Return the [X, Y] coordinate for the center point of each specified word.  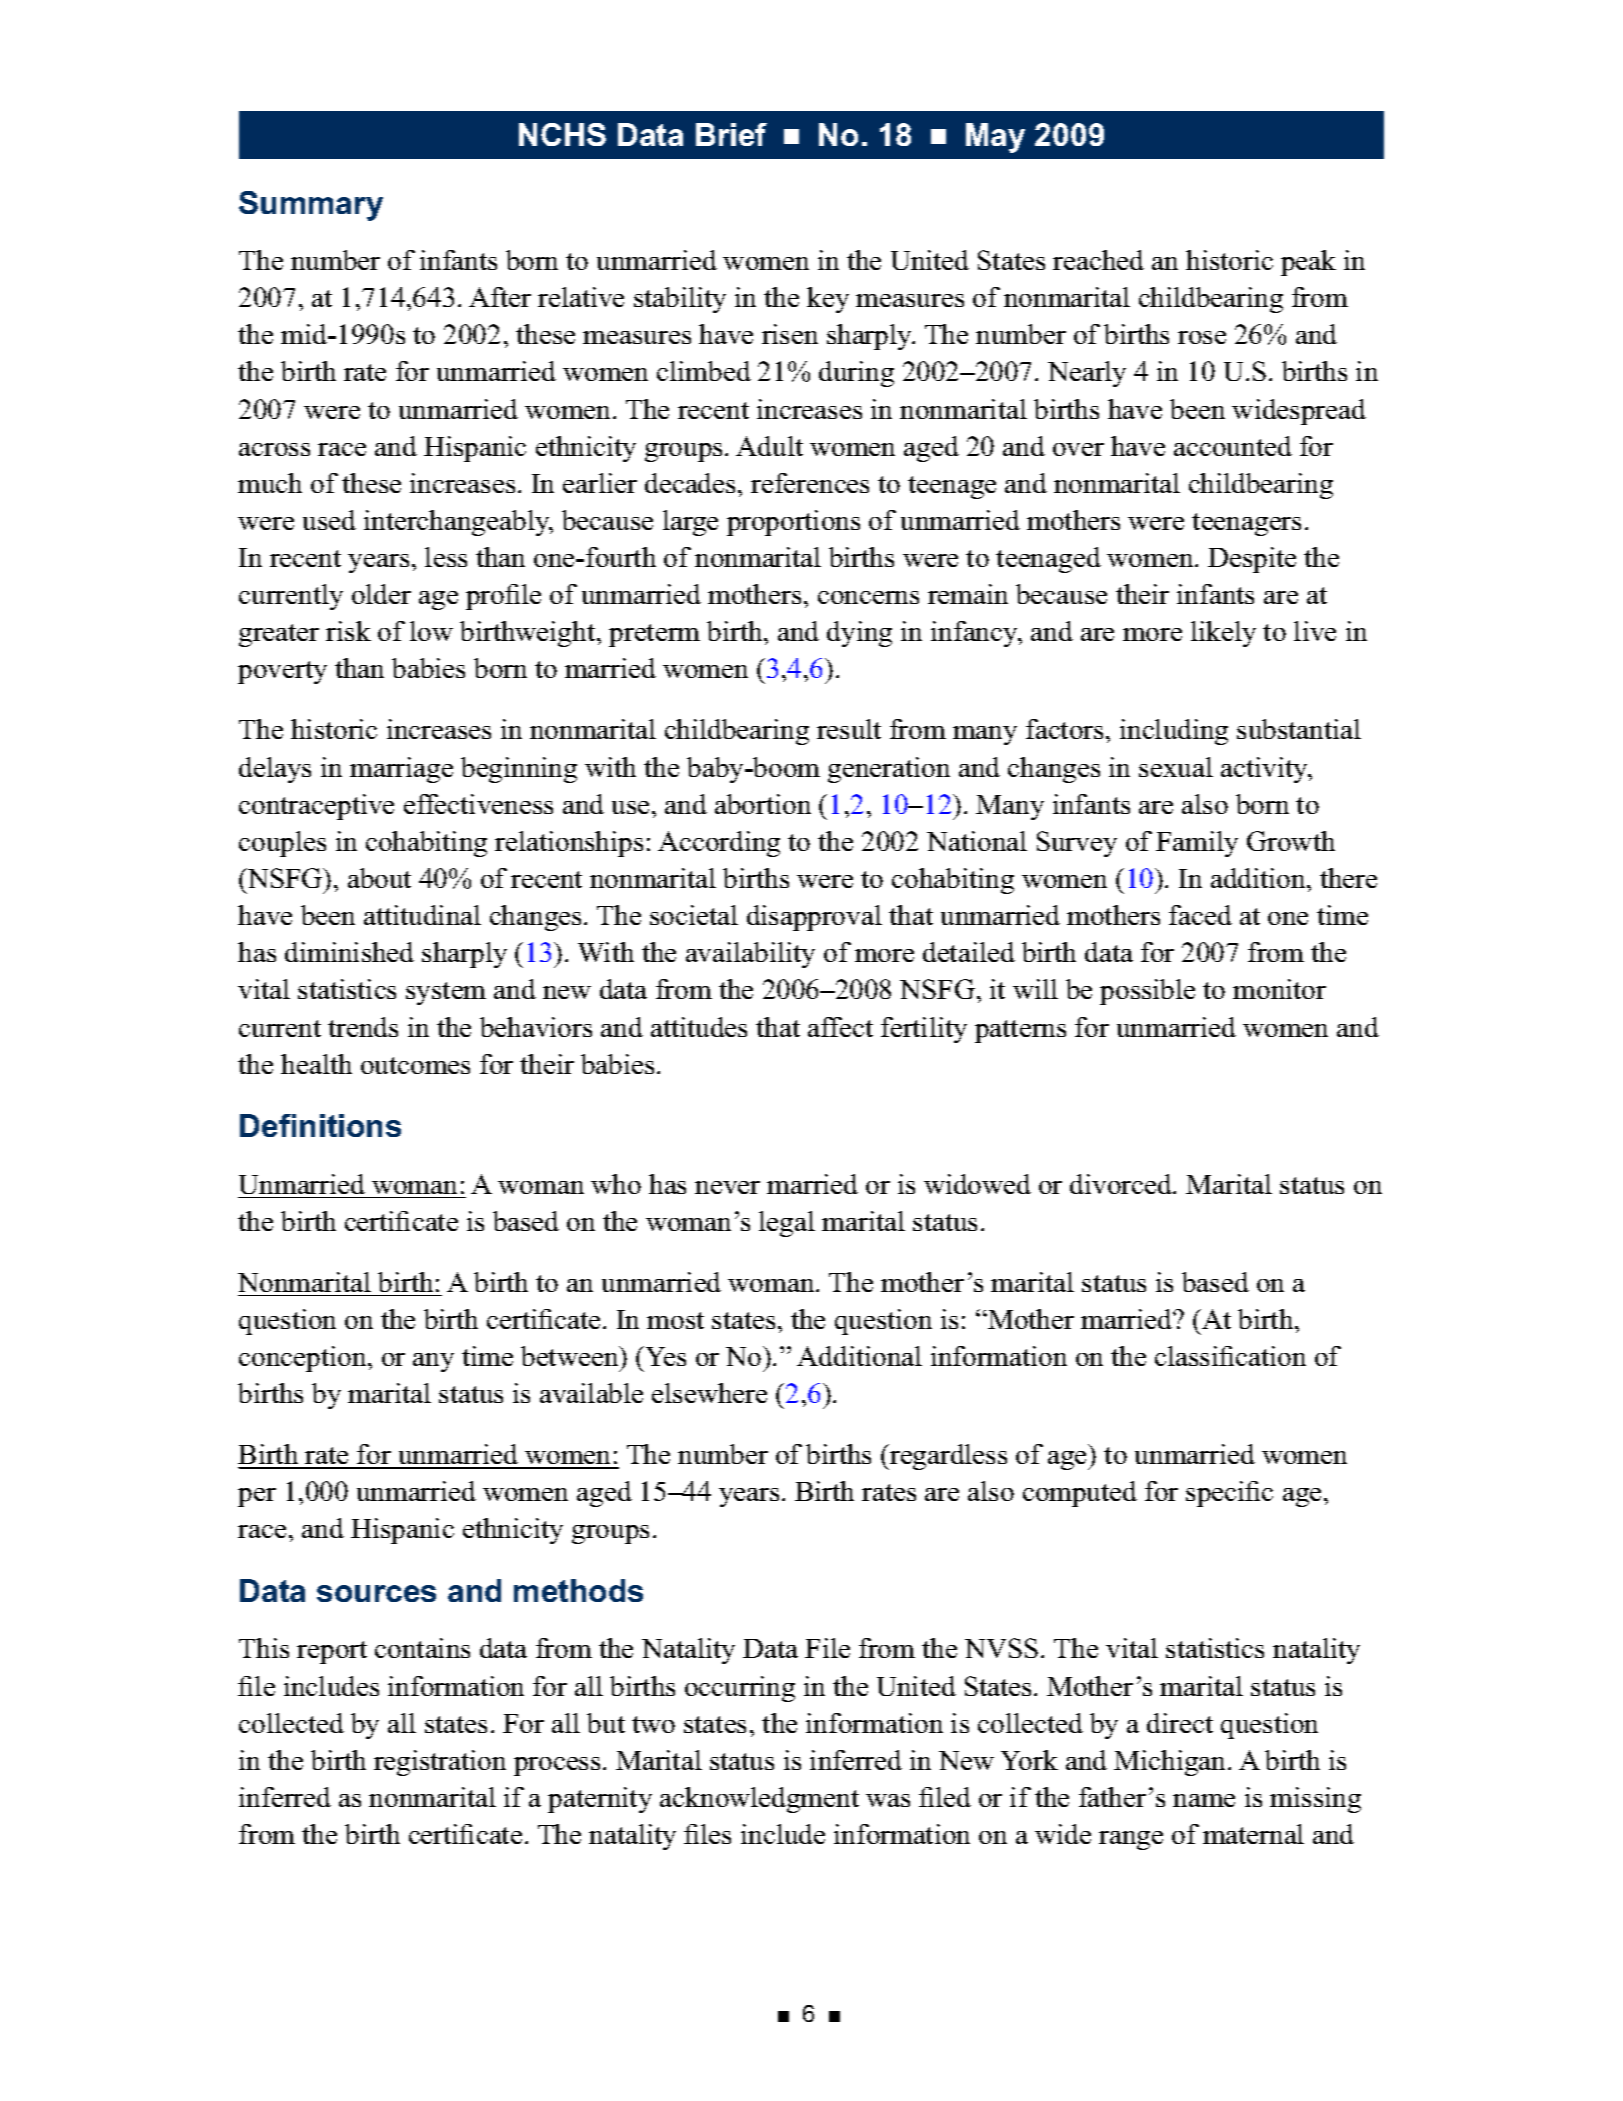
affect [840, 1027]
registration [440, 1763]
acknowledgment [759, 1800]
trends [363, 1027]
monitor [1279, 989]
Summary [311, 206]
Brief [731, 134]
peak [1308, 263]
